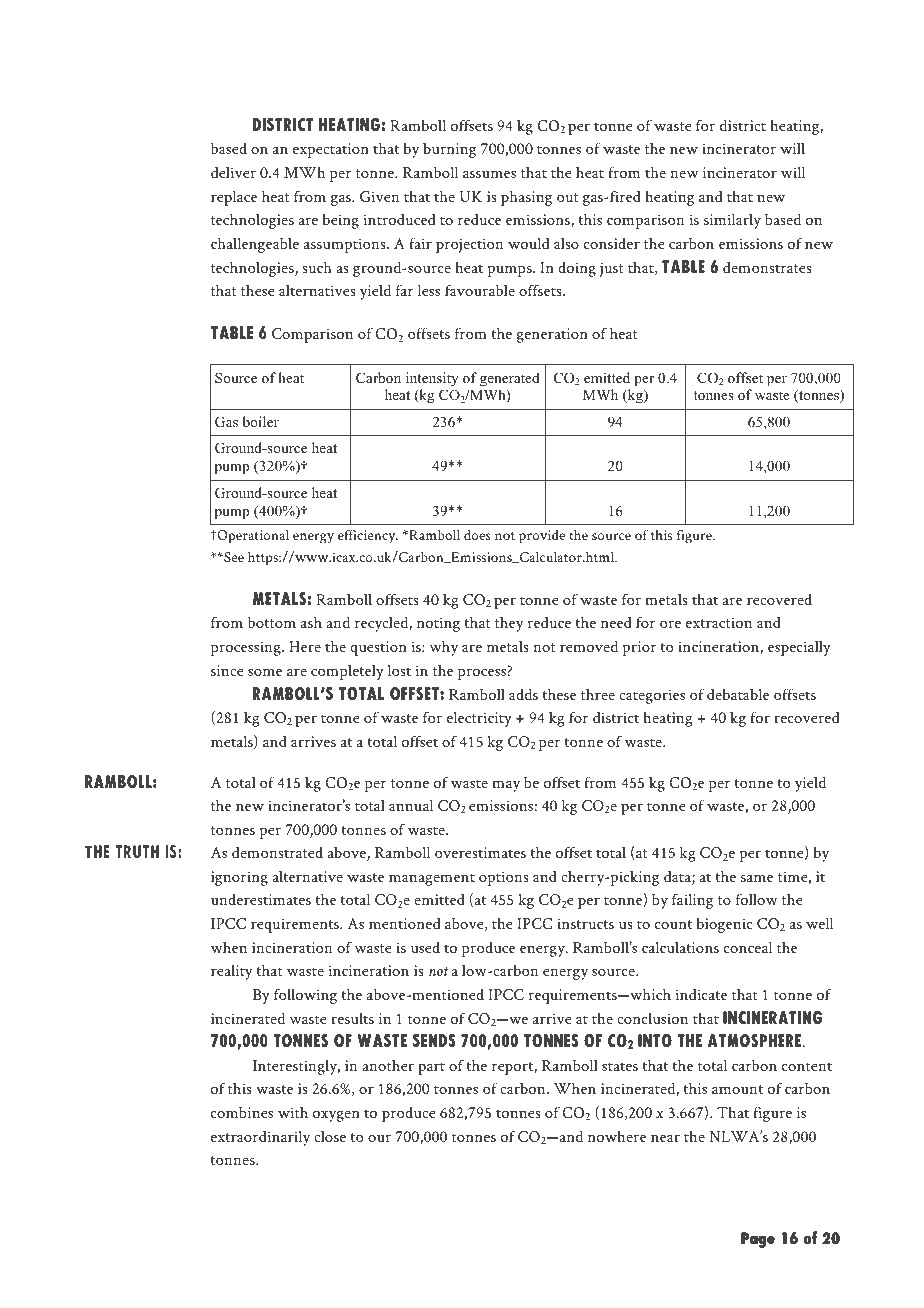  Describe the element at coordinates (260, 1138) in the screenshot. I see `extraordinarily` at that location.
